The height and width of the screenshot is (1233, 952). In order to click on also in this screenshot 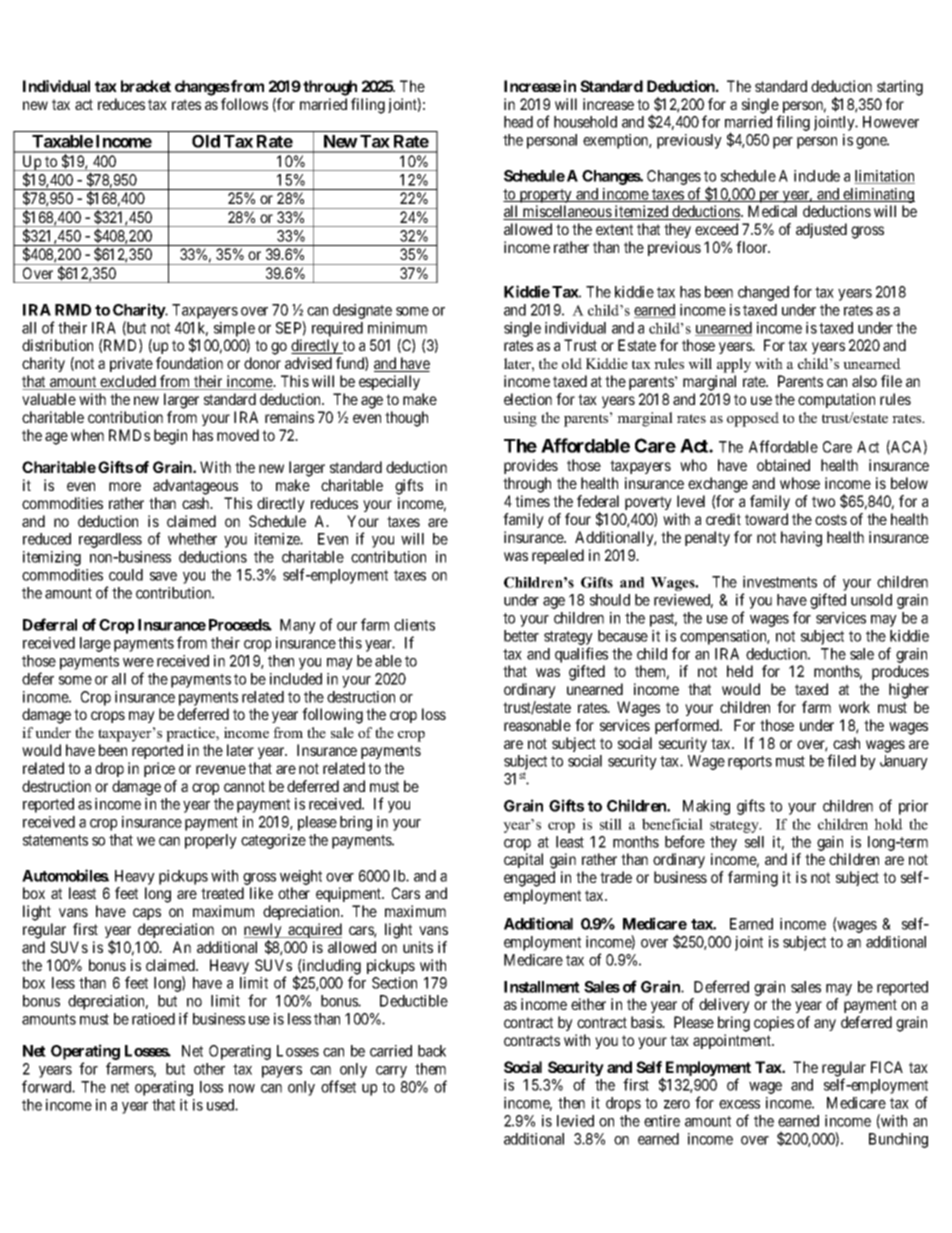, I will do `click(864, 381)`.
